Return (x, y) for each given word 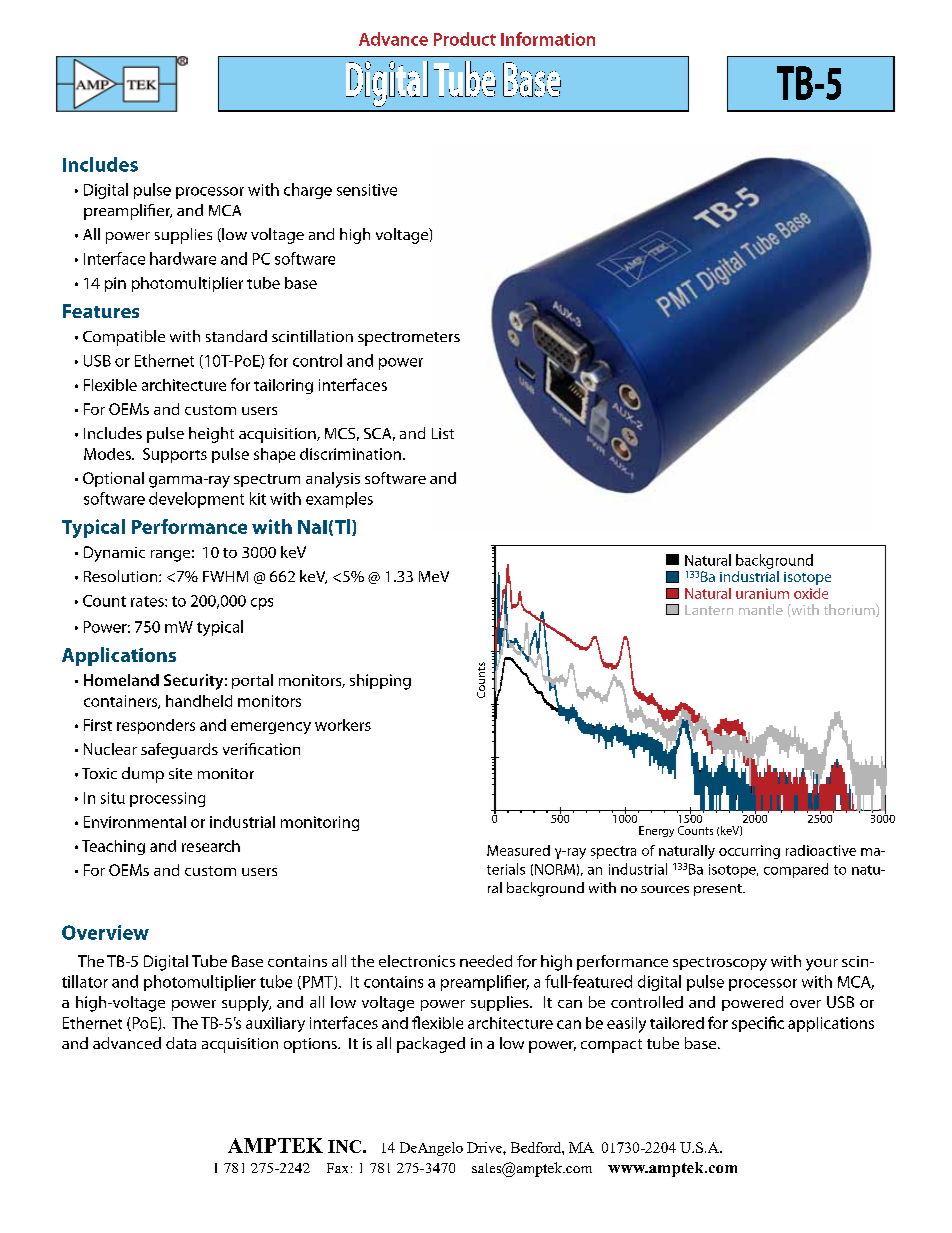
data (181, 1043)
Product (465, 39)
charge (308, 191)
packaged (431, 1045)
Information (548, 39)
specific (758, 1024)
